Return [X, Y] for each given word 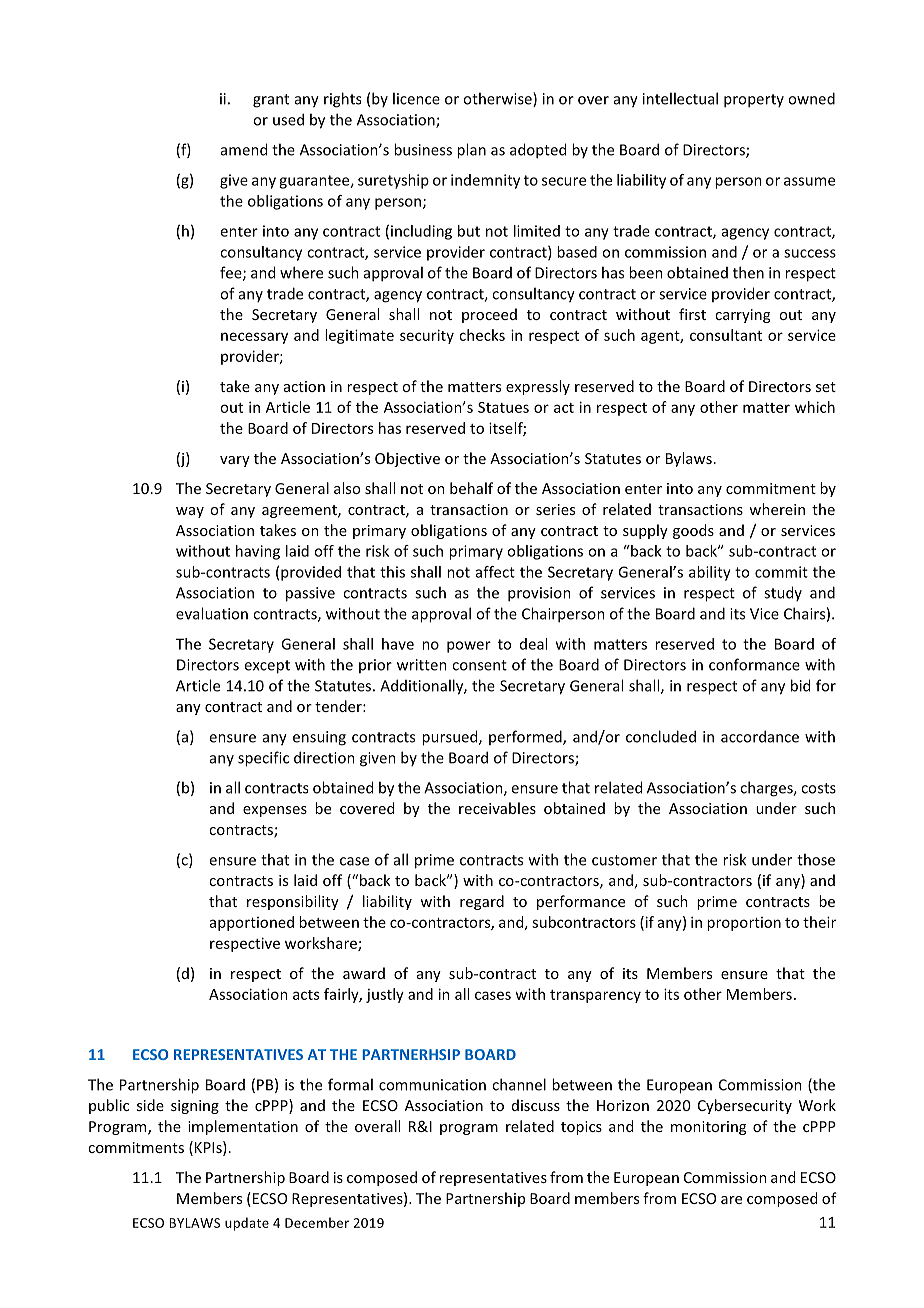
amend [244, 149]
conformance [754, 664]
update [247, 1224]
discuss [536, 1105]
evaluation [212, 613]
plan [471, 151]
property [754, 101]
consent [479, 665]
